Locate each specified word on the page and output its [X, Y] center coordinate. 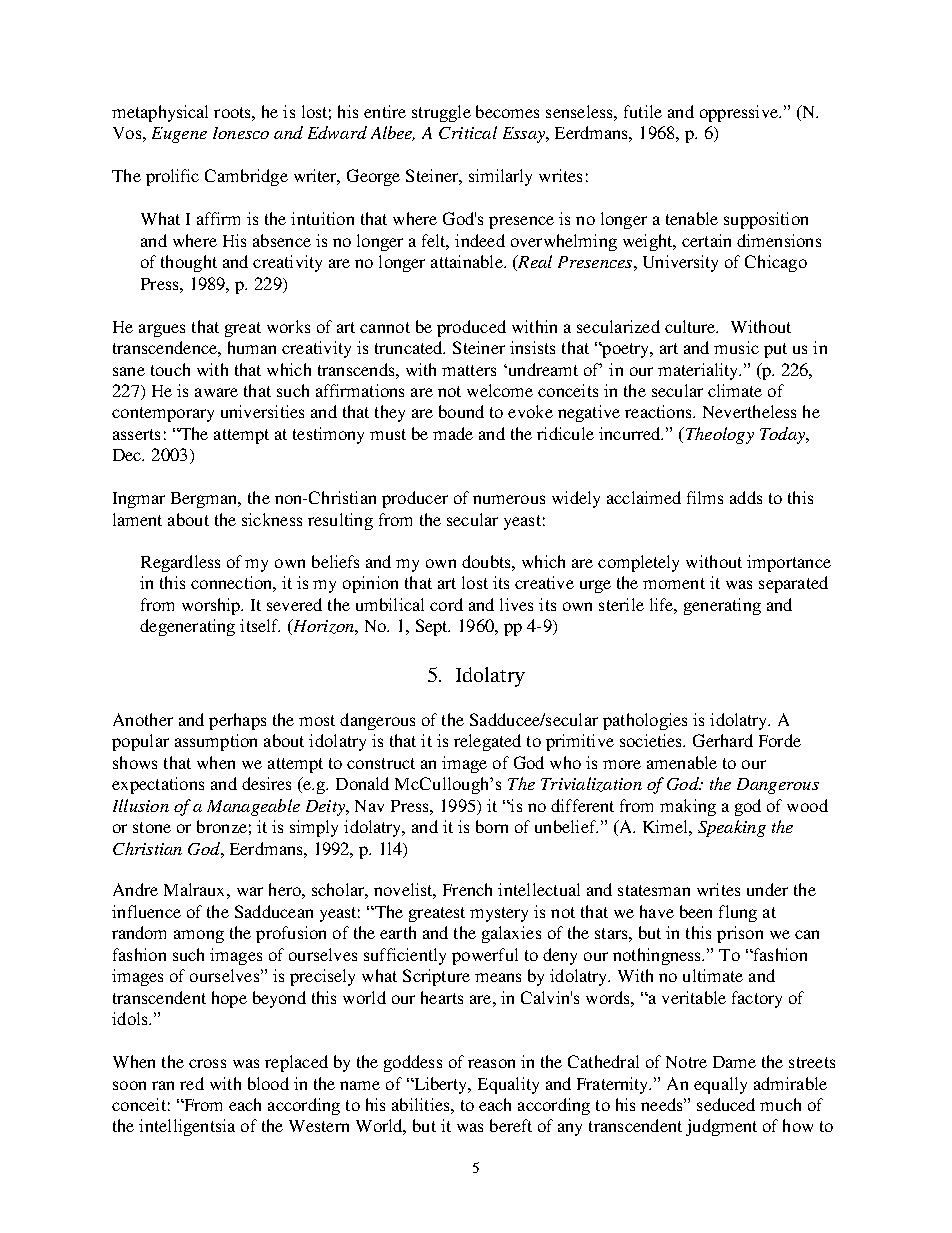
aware [216, 392]
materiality [699, 371]
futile [643, 111]
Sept [433, 627]
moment [674, 583]
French [467, 889]
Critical [468, 132]
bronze [222, 826]
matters [469, 370]
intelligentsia [187, 1127]
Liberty [441, 1085]
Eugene [179, 135]
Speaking [732, 828]
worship [212, 606]
